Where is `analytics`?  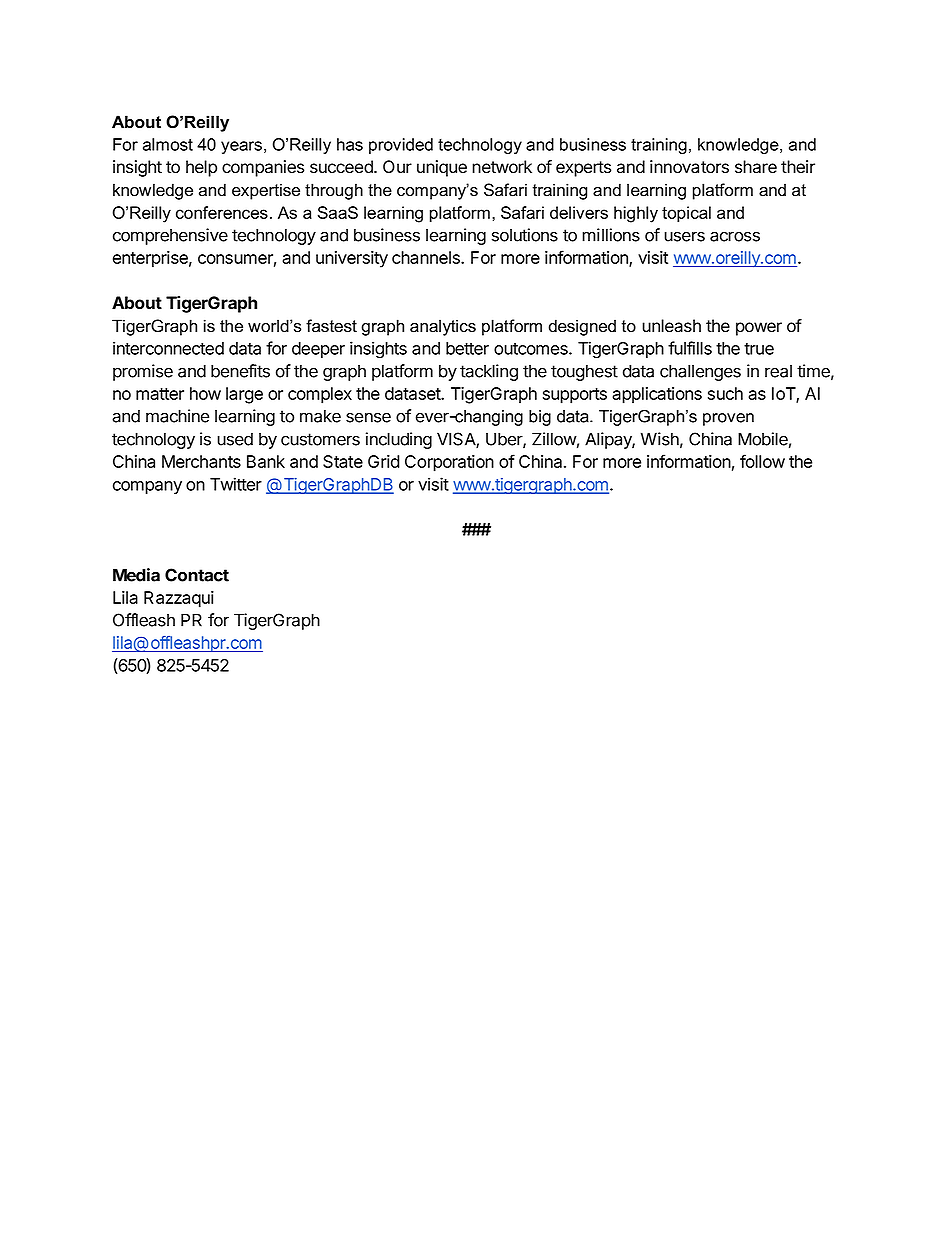
analytics is located at coordinates (443, 327).
